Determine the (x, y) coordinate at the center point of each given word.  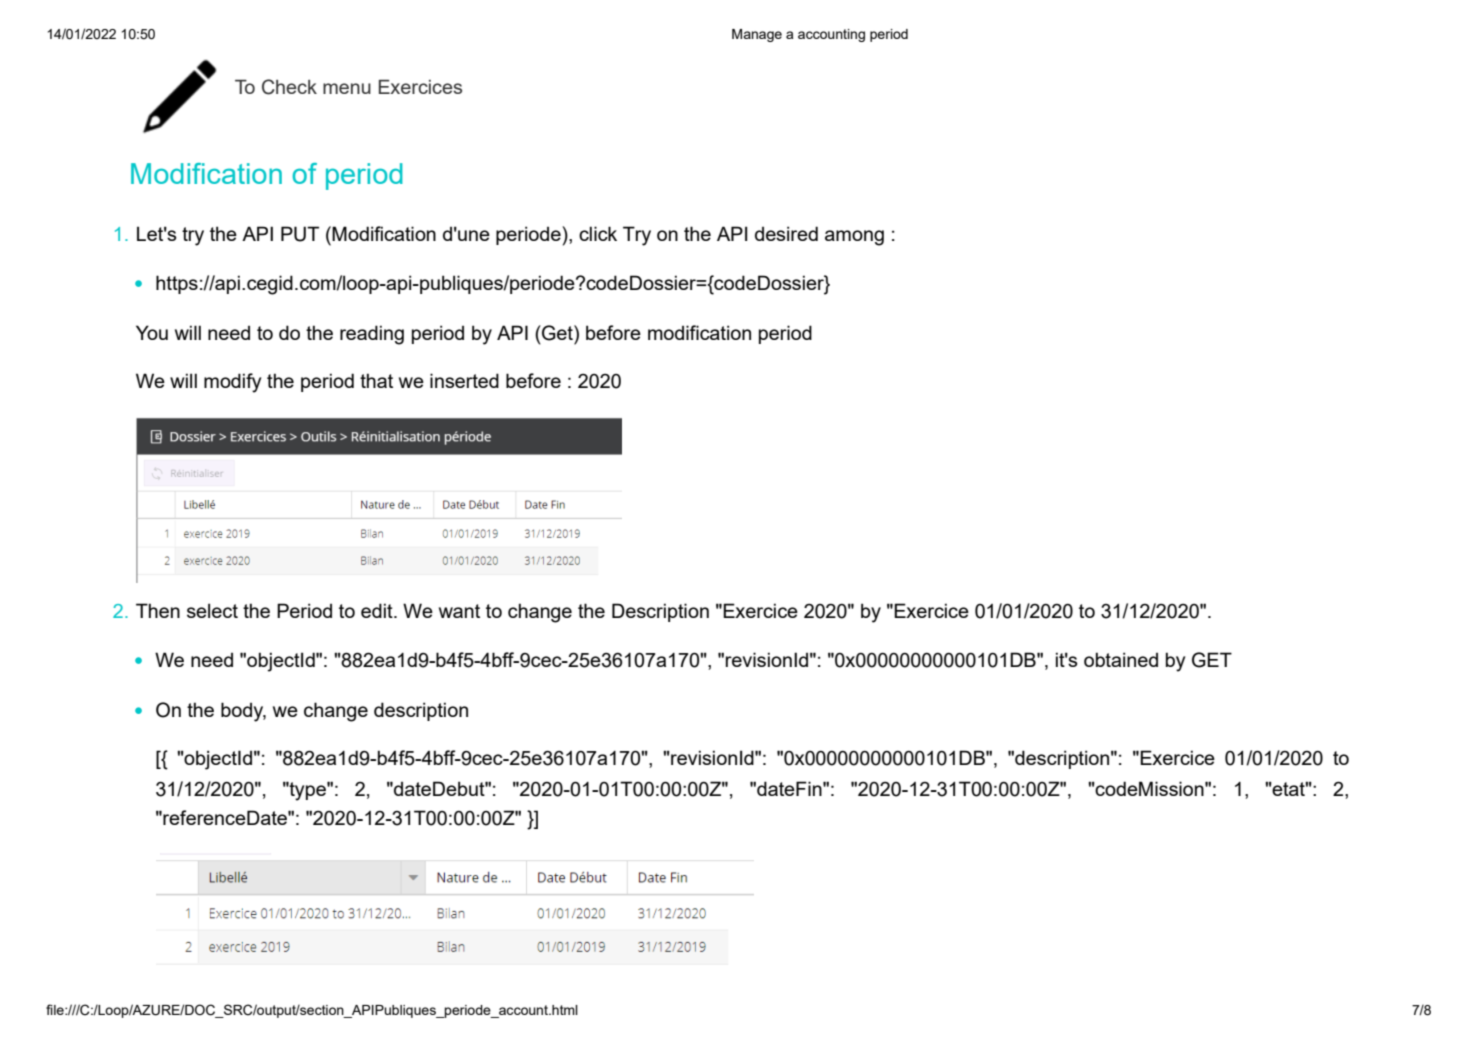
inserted (464, 380)
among (854, 238)
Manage (757, 35)
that (376, 380)
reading (372, 335)
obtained (1121, 659)
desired (786, 233)
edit (378, 610)
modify (232, 383)
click (598, 233)
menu (347, 88)
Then (158, 610)
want (459, 611)
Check (289, 87)
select (212, 610)
